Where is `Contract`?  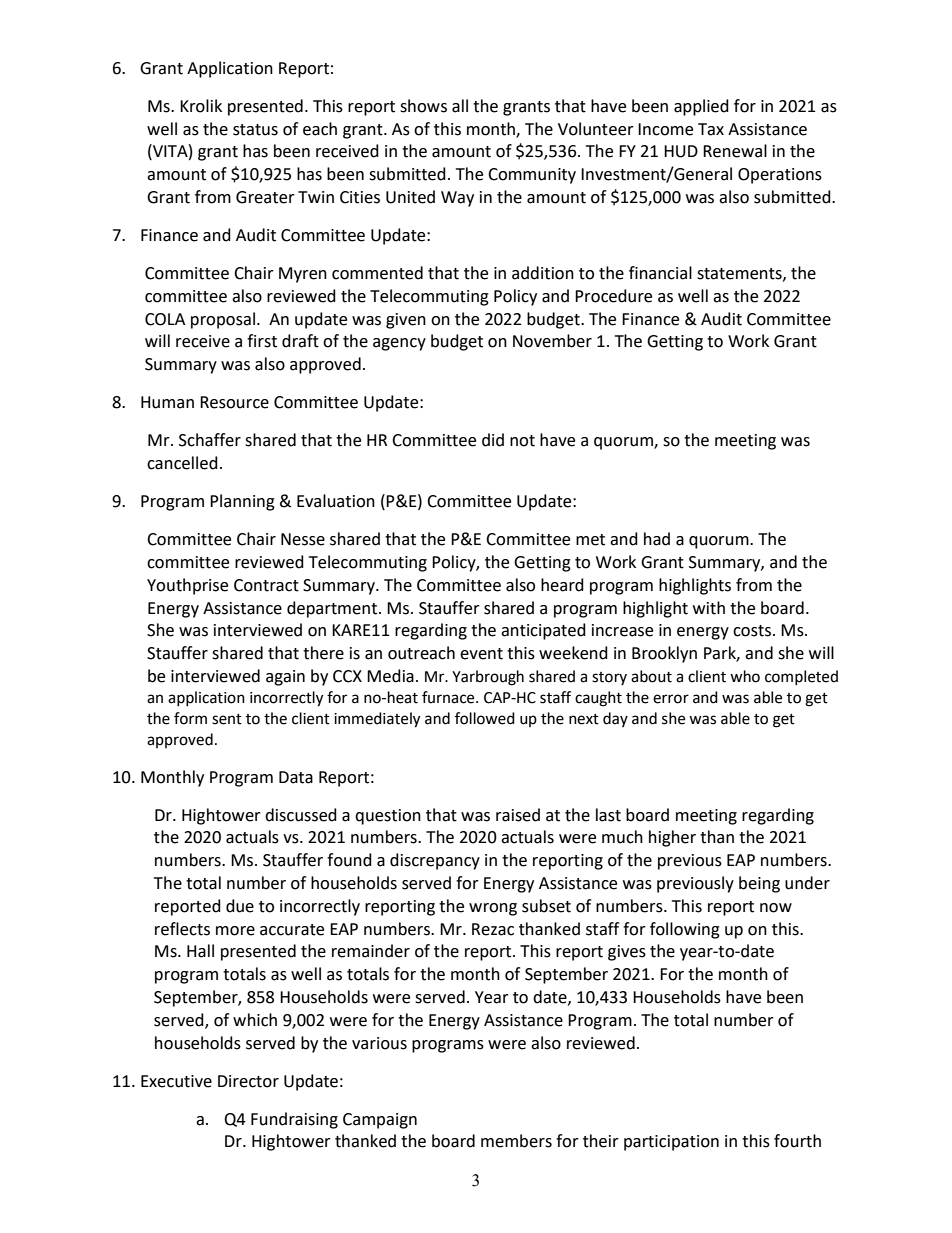 Contract is located at coordinates (266, 585).
